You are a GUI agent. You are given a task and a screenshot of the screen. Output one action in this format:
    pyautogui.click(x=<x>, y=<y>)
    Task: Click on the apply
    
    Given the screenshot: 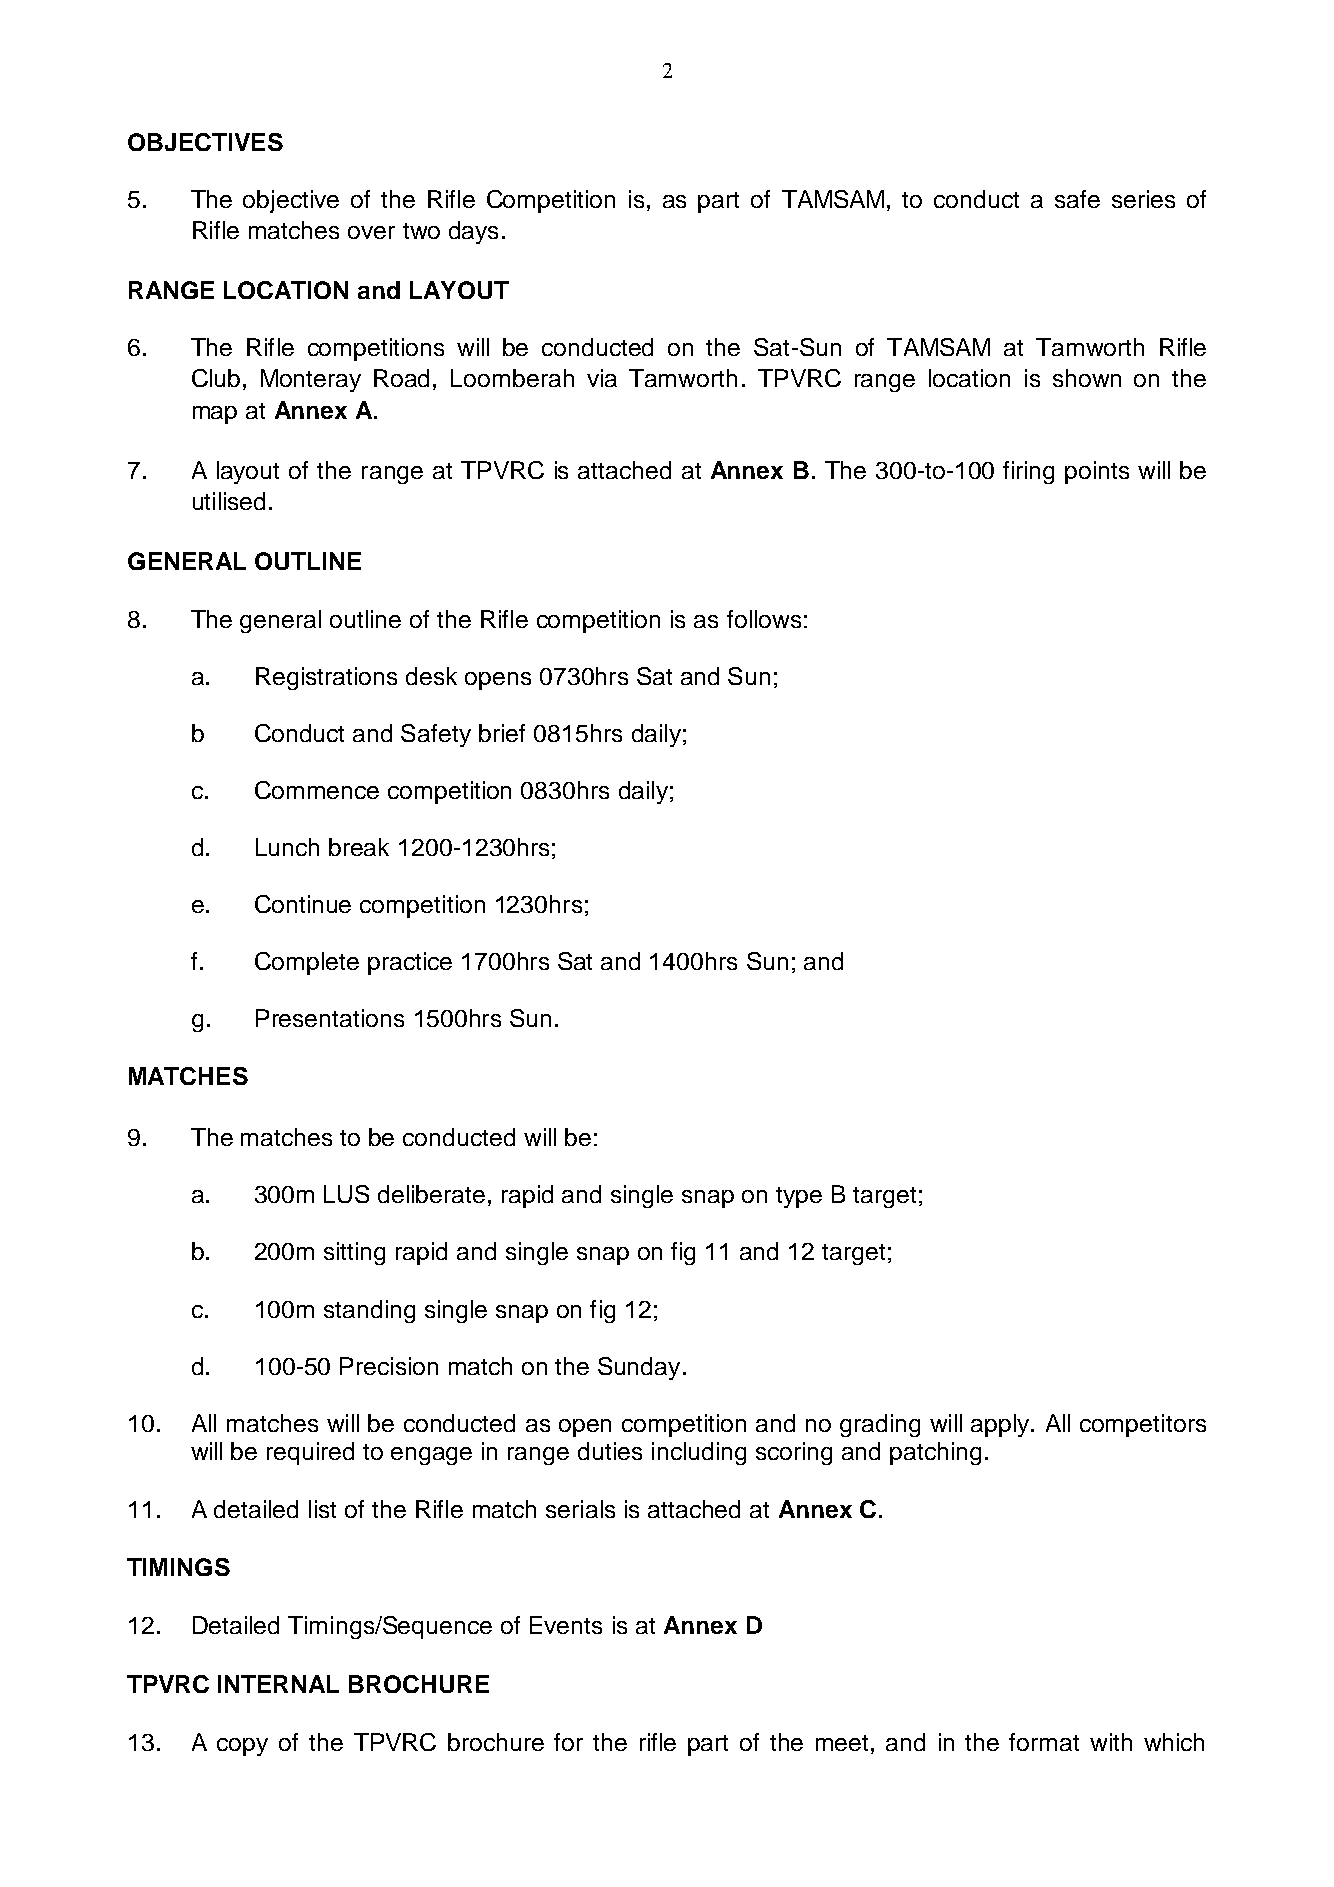 What is the action you would take?
    pyautogui.click(x=1001, y=1425)
